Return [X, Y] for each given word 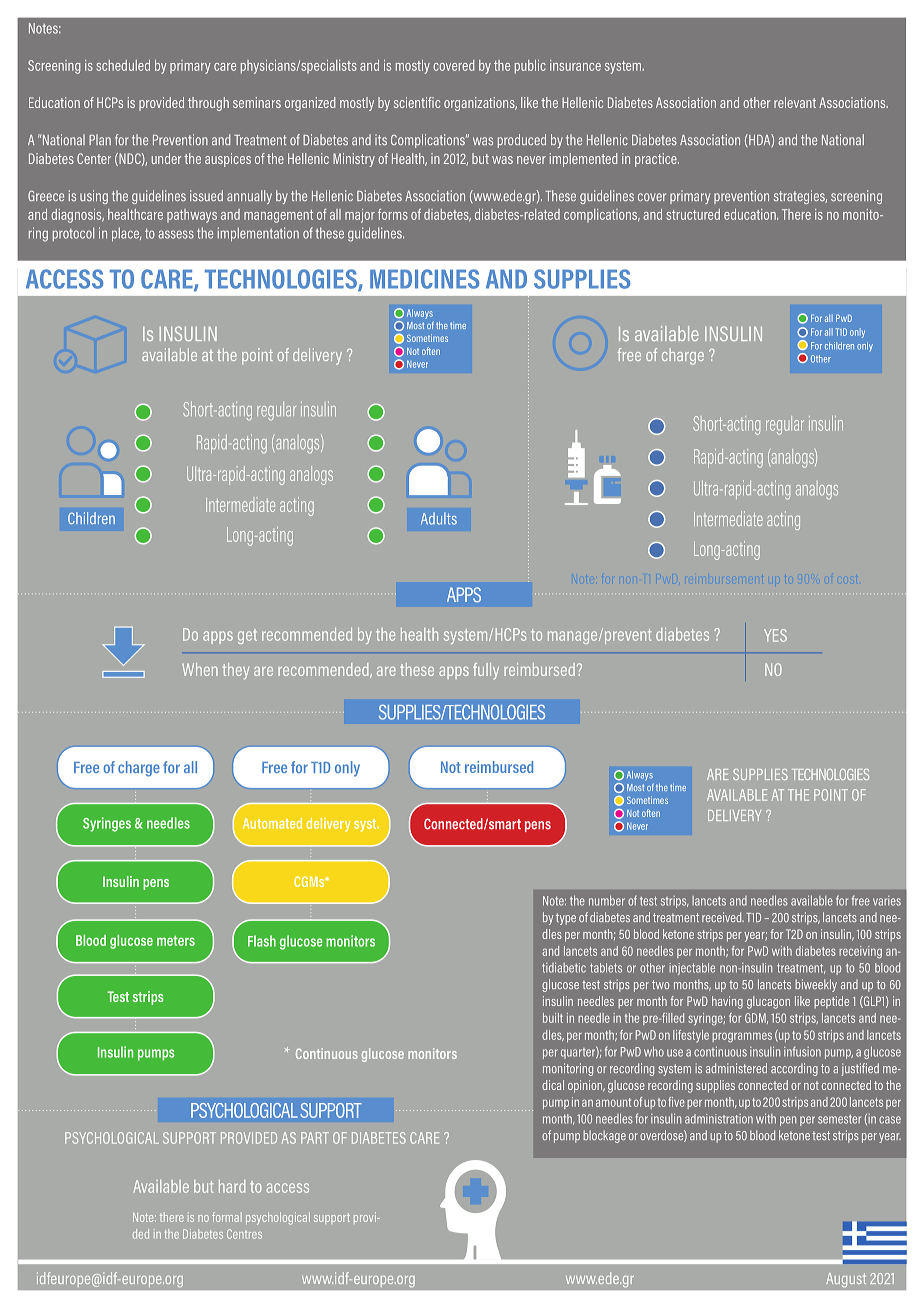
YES [775, 635]
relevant [795, 102]
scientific [417, 102]
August [846, 1279]
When [200, 669]
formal [227, 1217]
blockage [604, 1136]
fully [486, 671]
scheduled [123, 65]
